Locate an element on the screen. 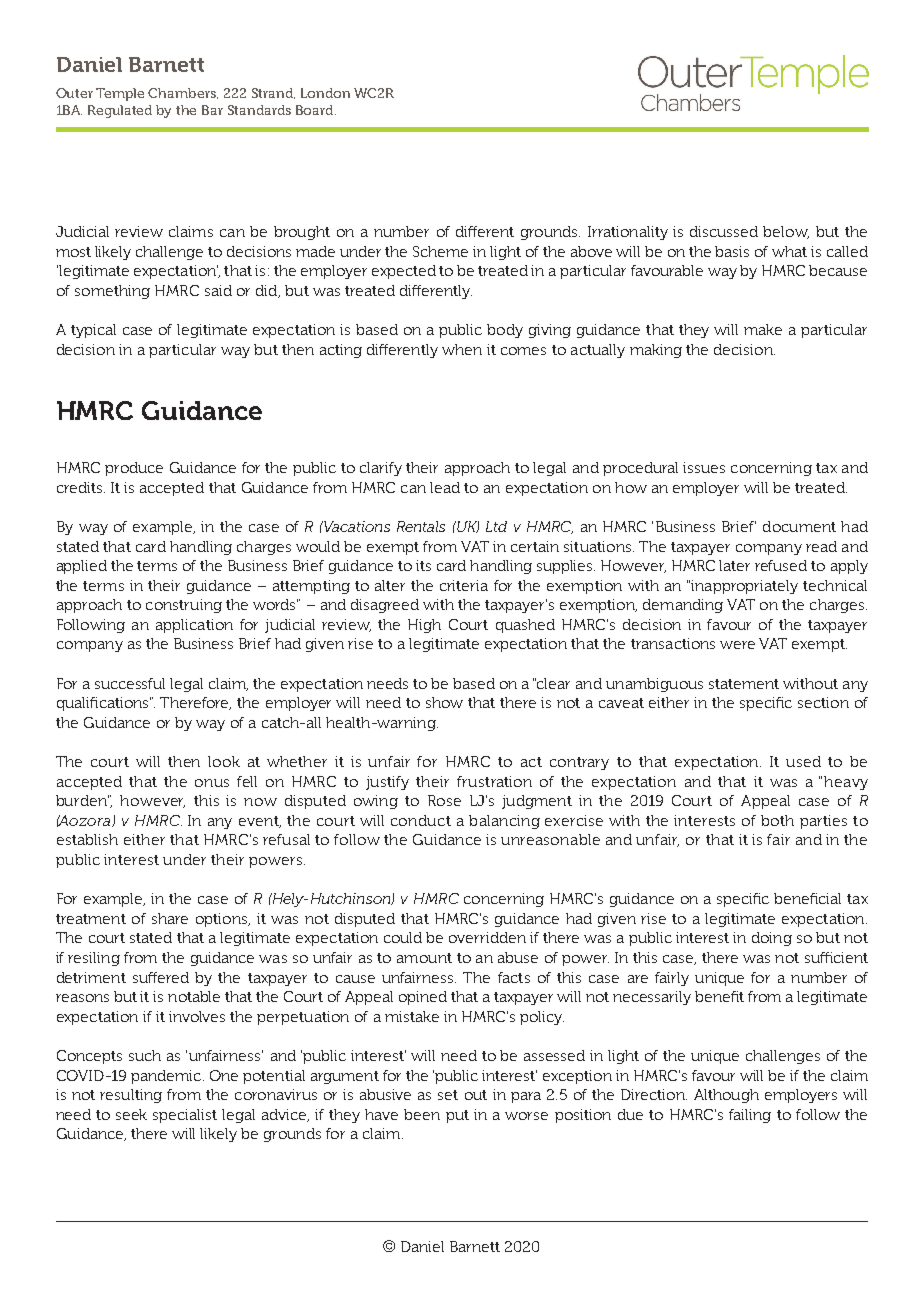  Chambers is located at coordinates (183, 93).
